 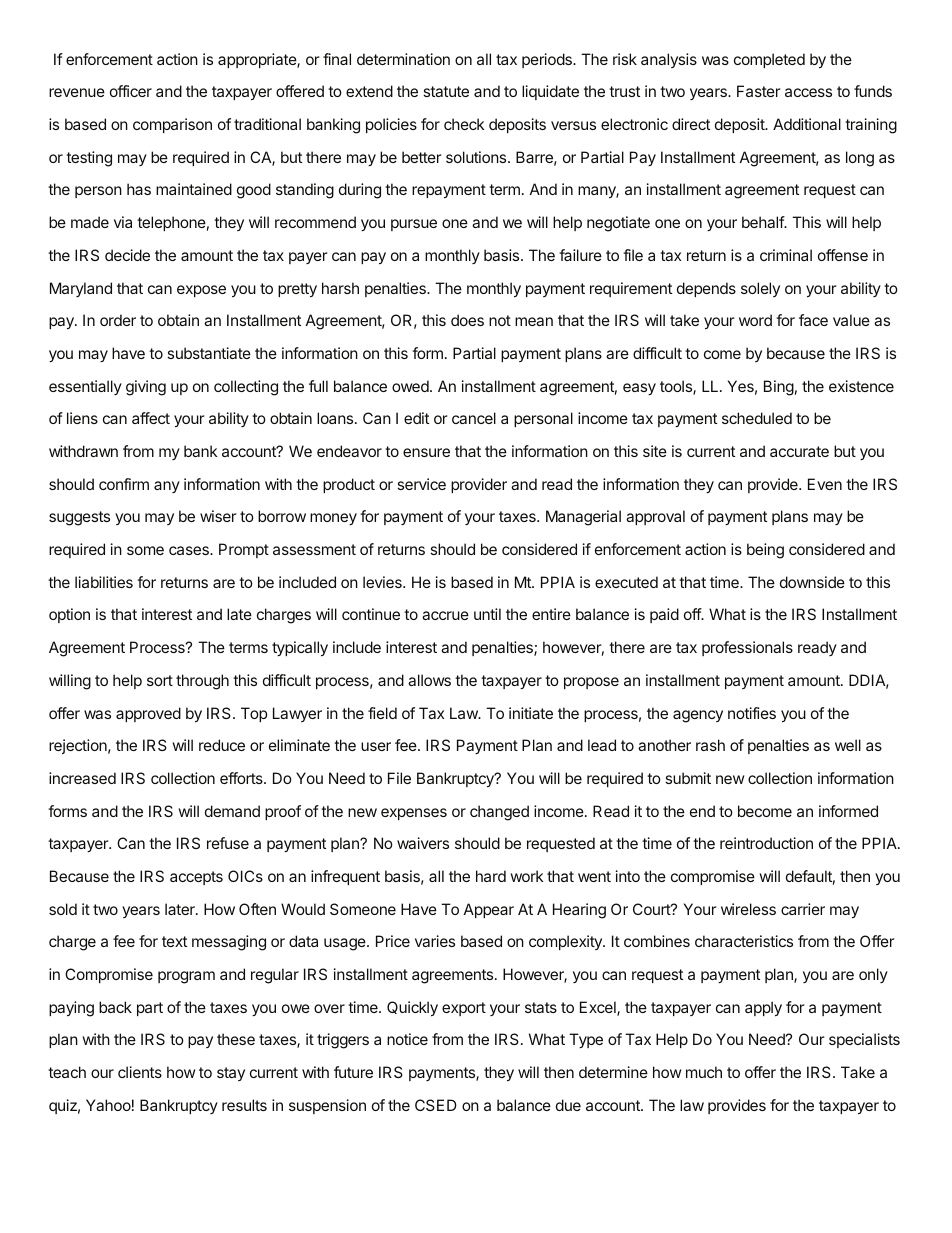 What do you see at coordinates (140, 1072) in the document?
I see `clients` at bounding box center [140, 1072].
